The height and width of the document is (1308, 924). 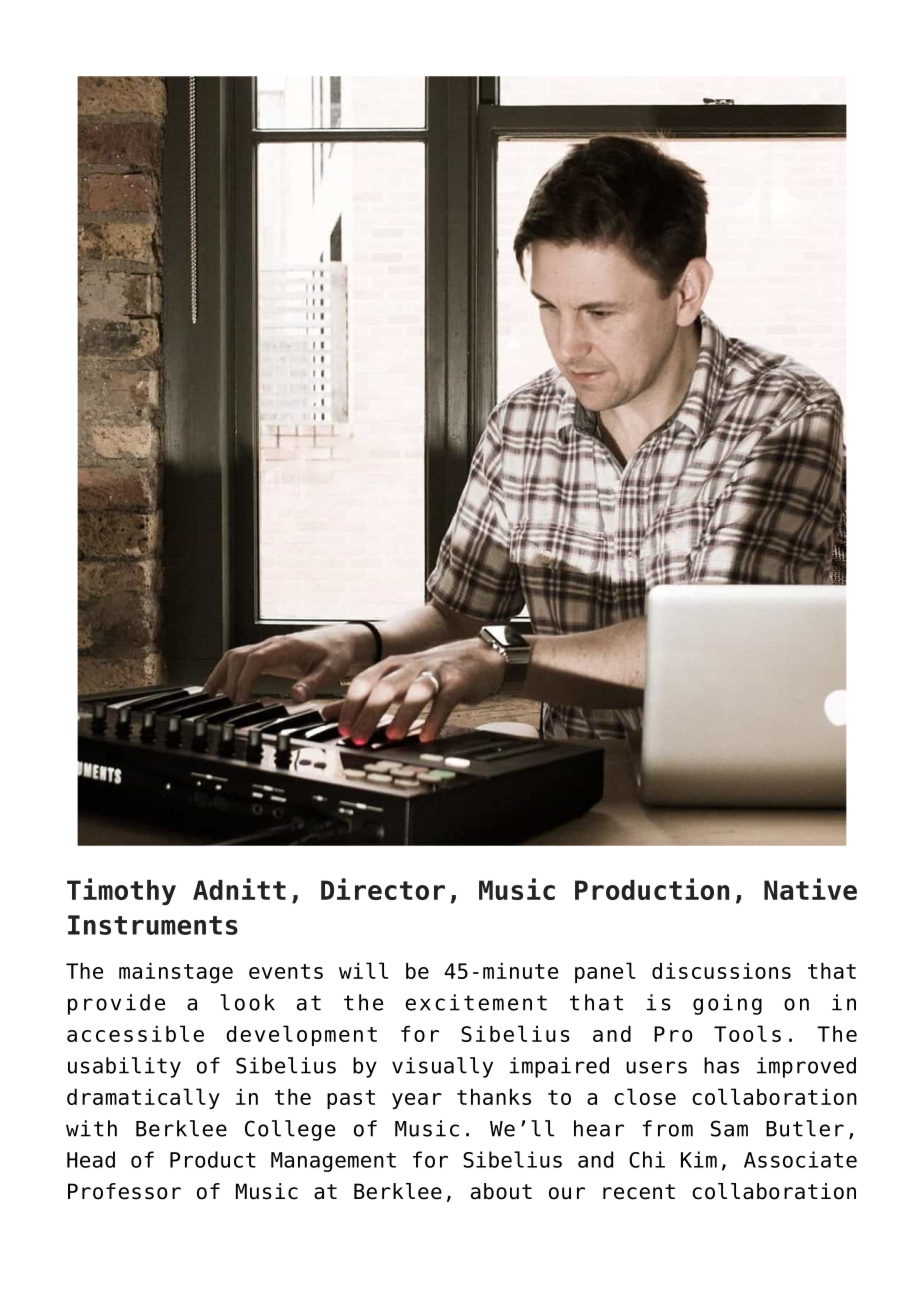 I want to click on about, so click(x=501, y=1191).
